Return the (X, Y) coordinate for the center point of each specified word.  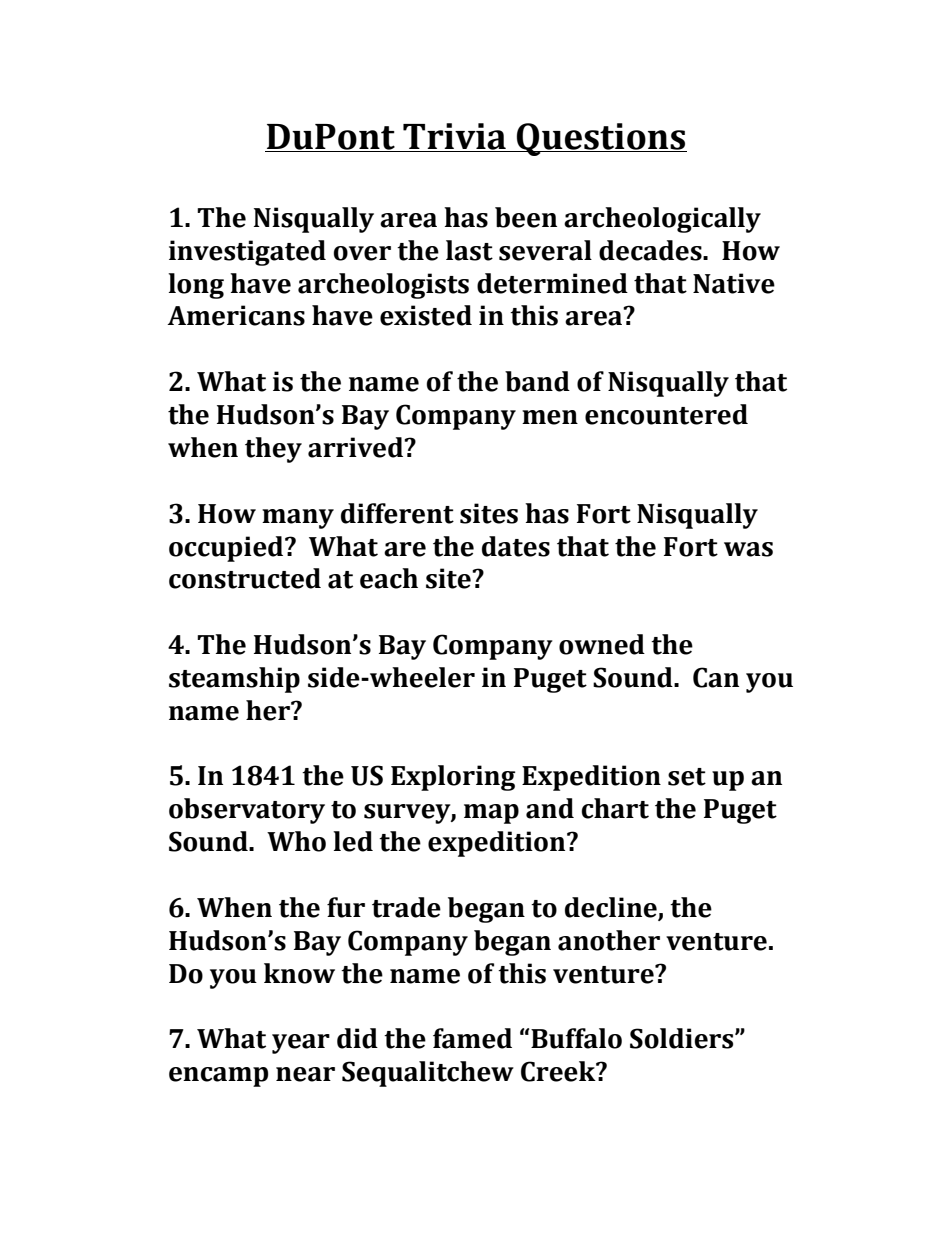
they (273, 450)
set (687, 777)
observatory (247, 811)
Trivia (454, 136)
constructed (245, 578)
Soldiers (683, 1038)
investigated (247, 253)
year (301, 1044)
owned (602, 644)
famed (472, 1038)
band (537, 381)
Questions (601, 139)
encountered (666, 414)
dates (516, 546)
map (491, 814)
